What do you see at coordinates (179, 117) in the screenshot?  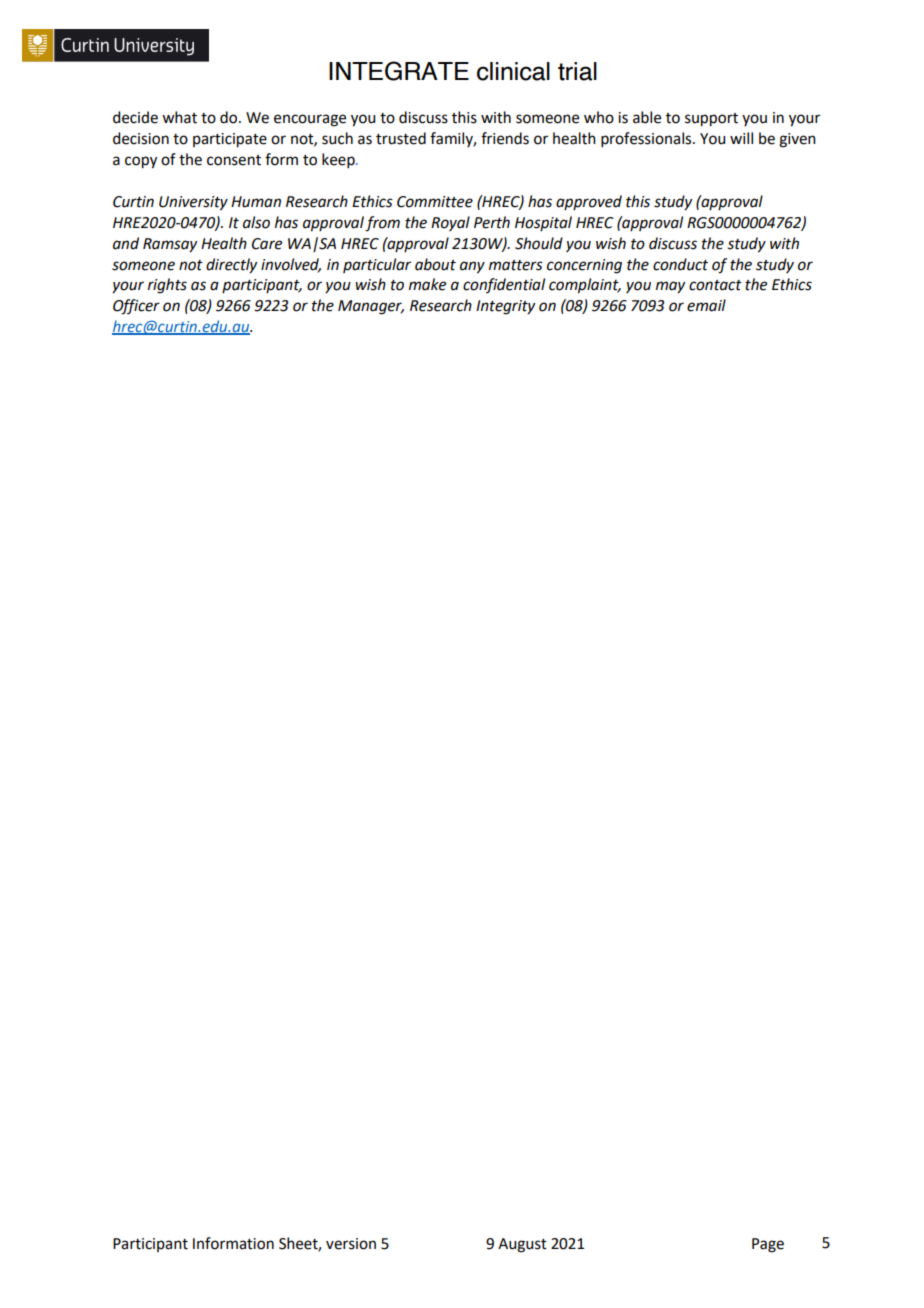 I see `what` at bounding box center [179, 117].
